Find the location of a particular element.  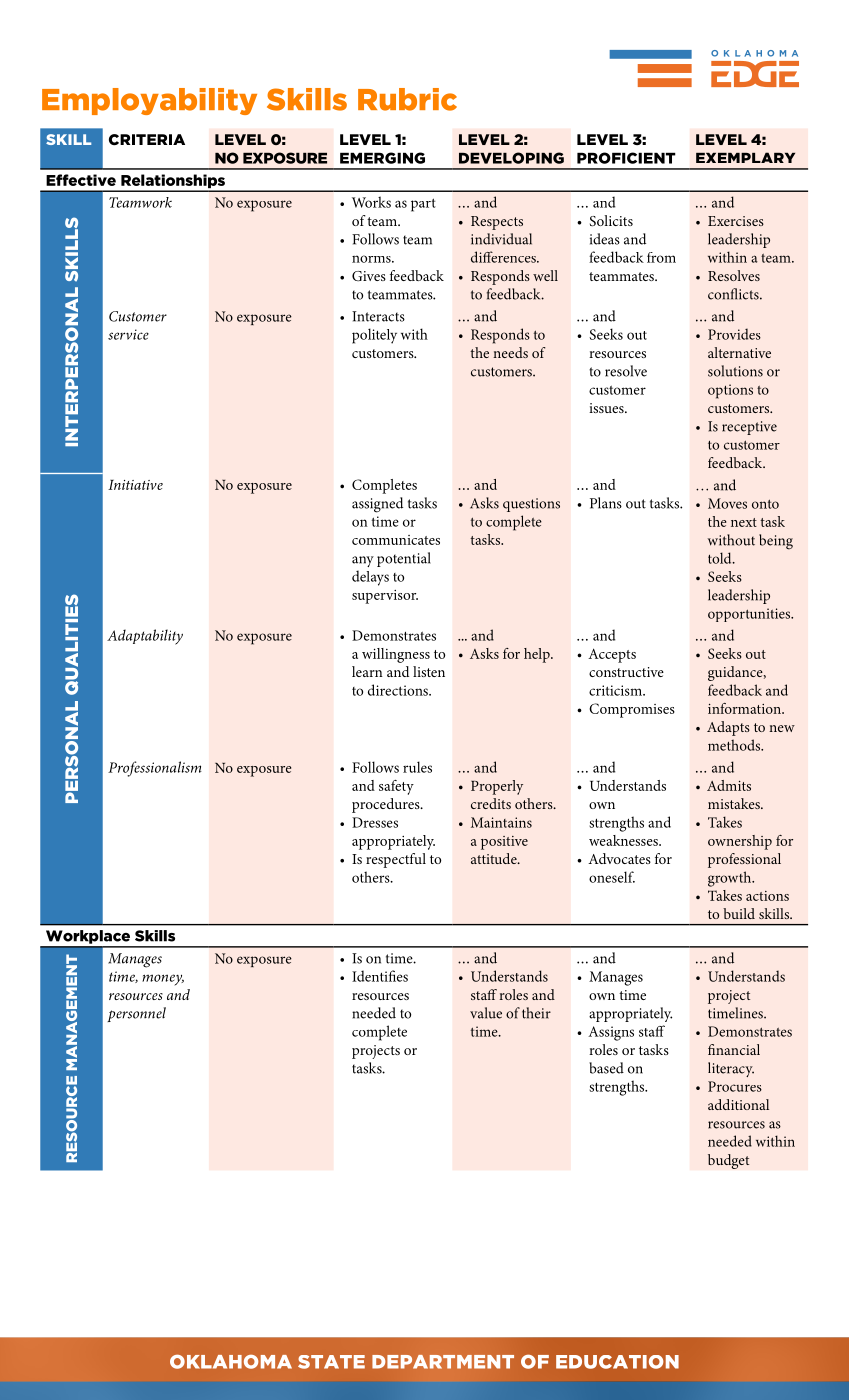

personnel is located at coordinates (136, 1014).
